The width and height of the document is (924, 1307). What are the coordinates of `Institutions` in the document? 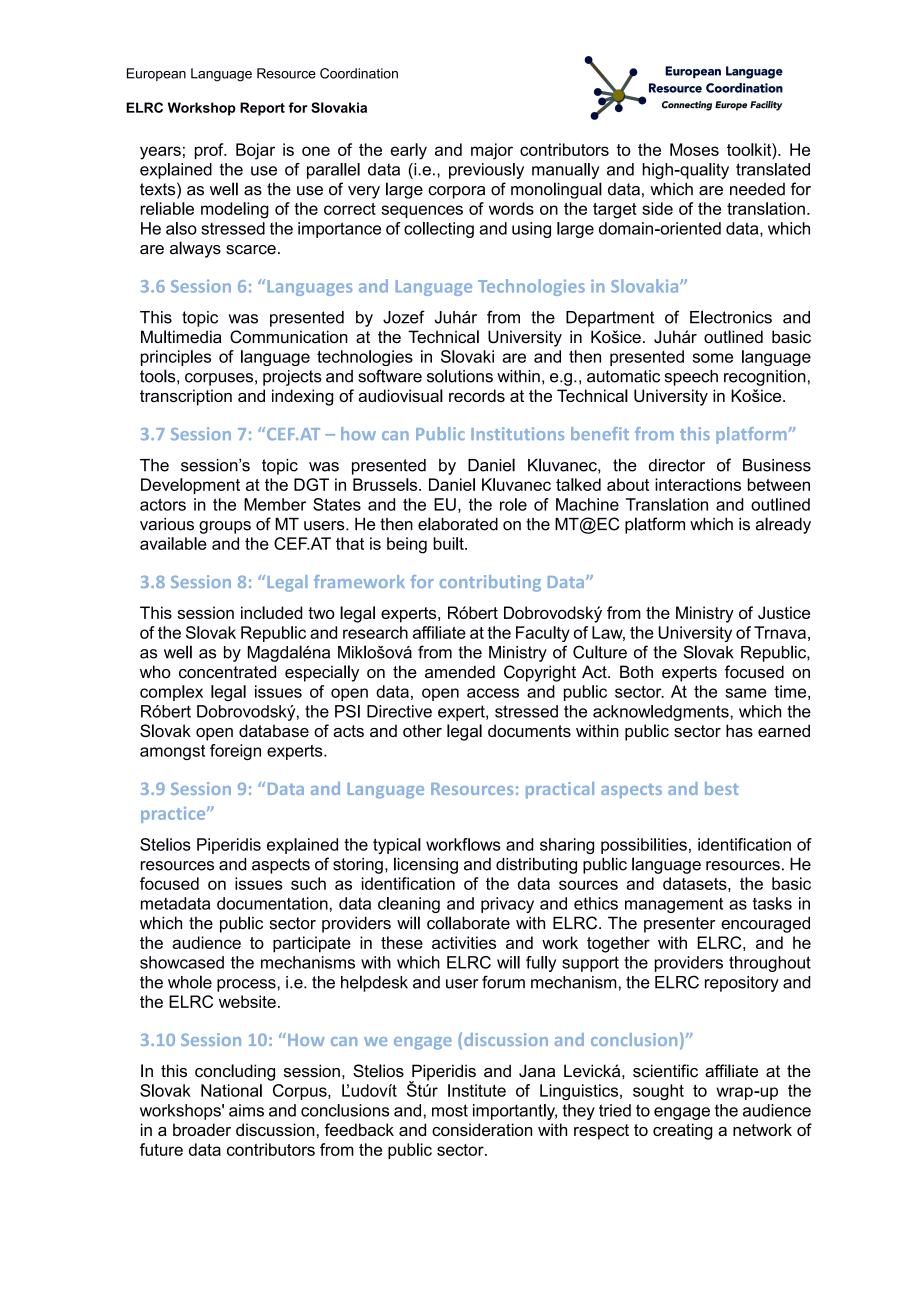 It's located at (517, 433).
